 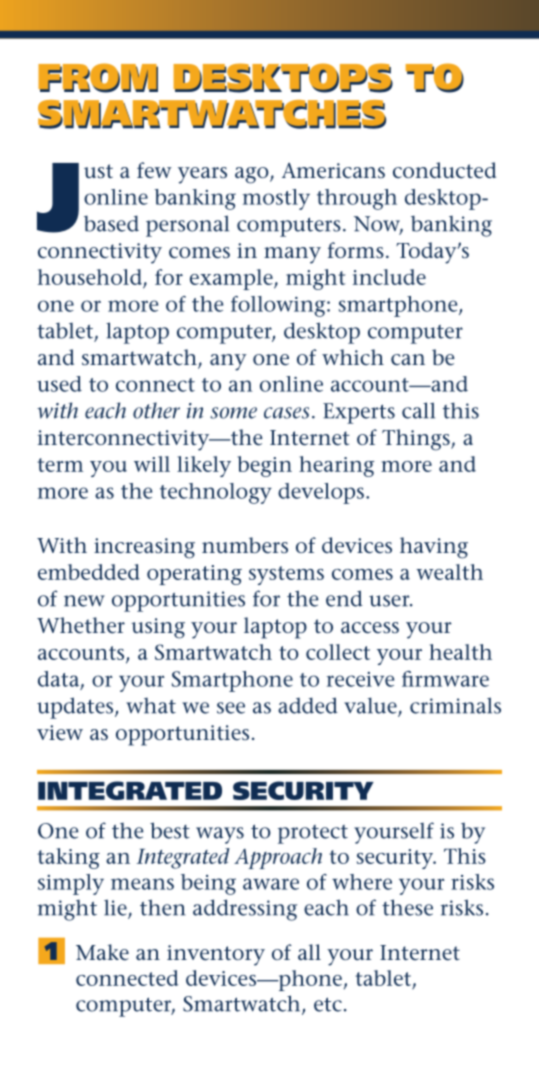 I want to click on these, so click(x=407, y=907).
